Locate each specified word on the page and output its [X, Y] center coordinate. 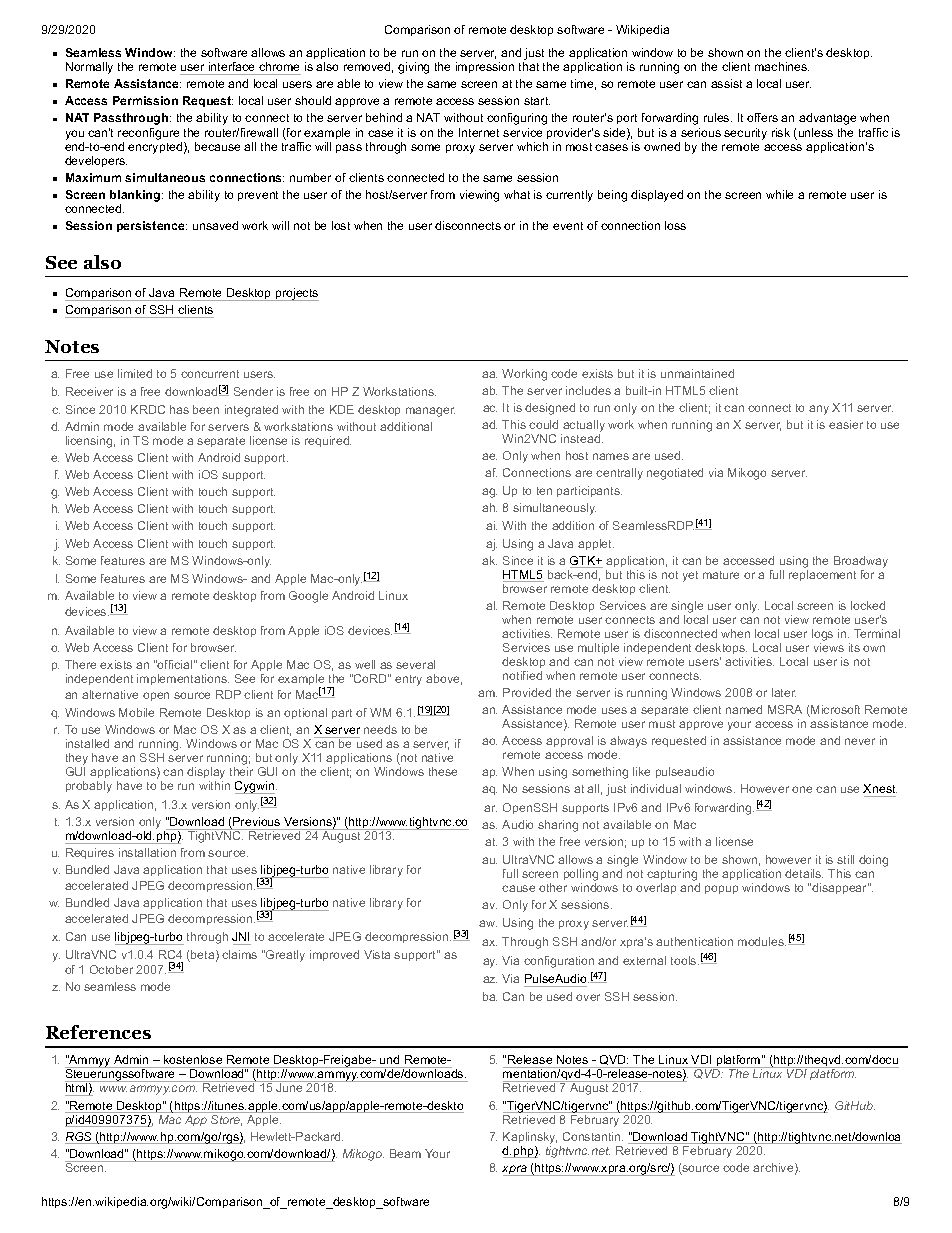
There [80, 664]
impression [485, 67]
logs [822, 635]
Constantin [593, 1136]
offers [762, 117]
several [415, 664]
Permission [145, 100]
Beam [405, 1153]
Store [226, 1119]
